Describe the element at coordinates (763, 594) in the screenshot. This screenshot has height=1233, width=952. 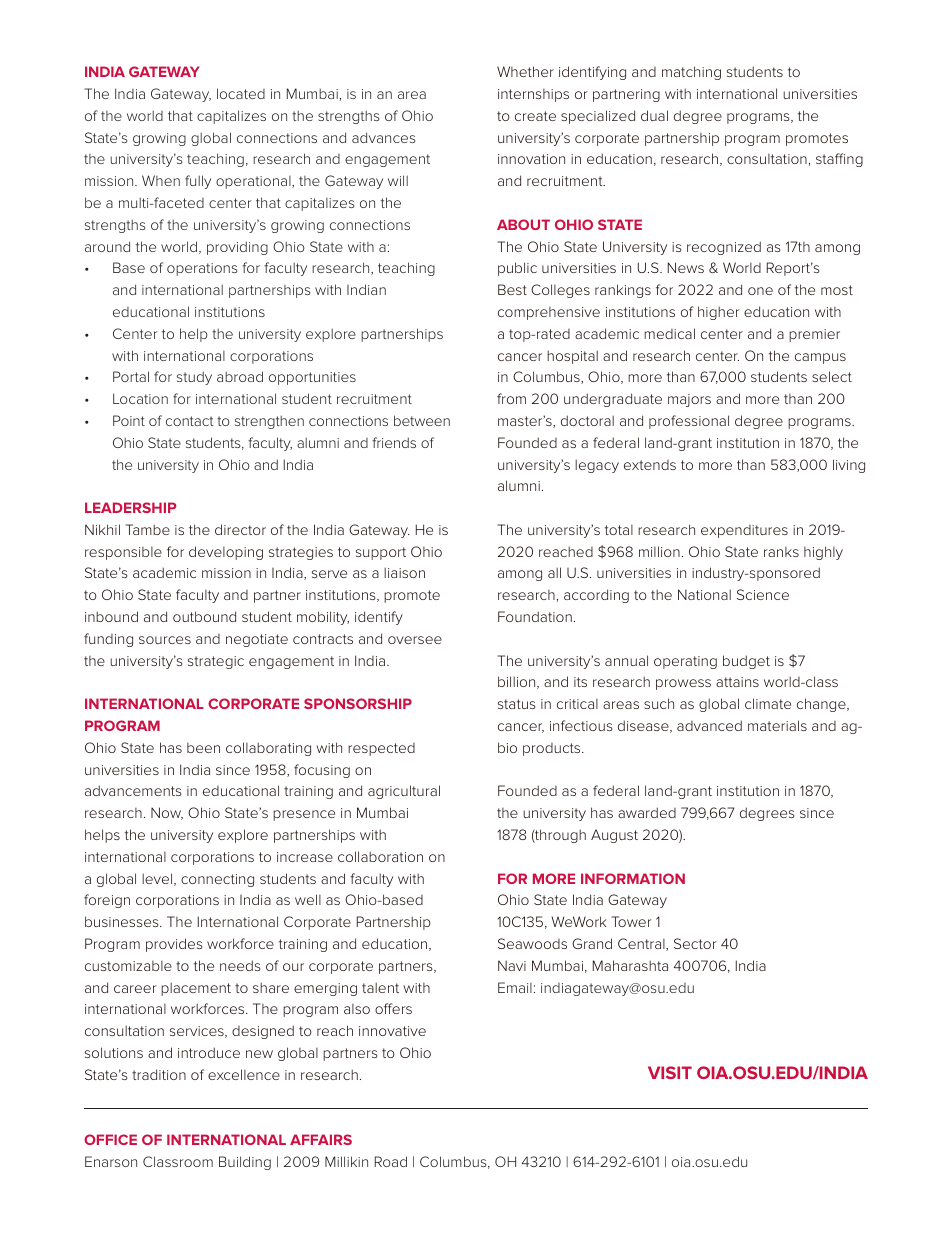
I see `Science` at that location.
